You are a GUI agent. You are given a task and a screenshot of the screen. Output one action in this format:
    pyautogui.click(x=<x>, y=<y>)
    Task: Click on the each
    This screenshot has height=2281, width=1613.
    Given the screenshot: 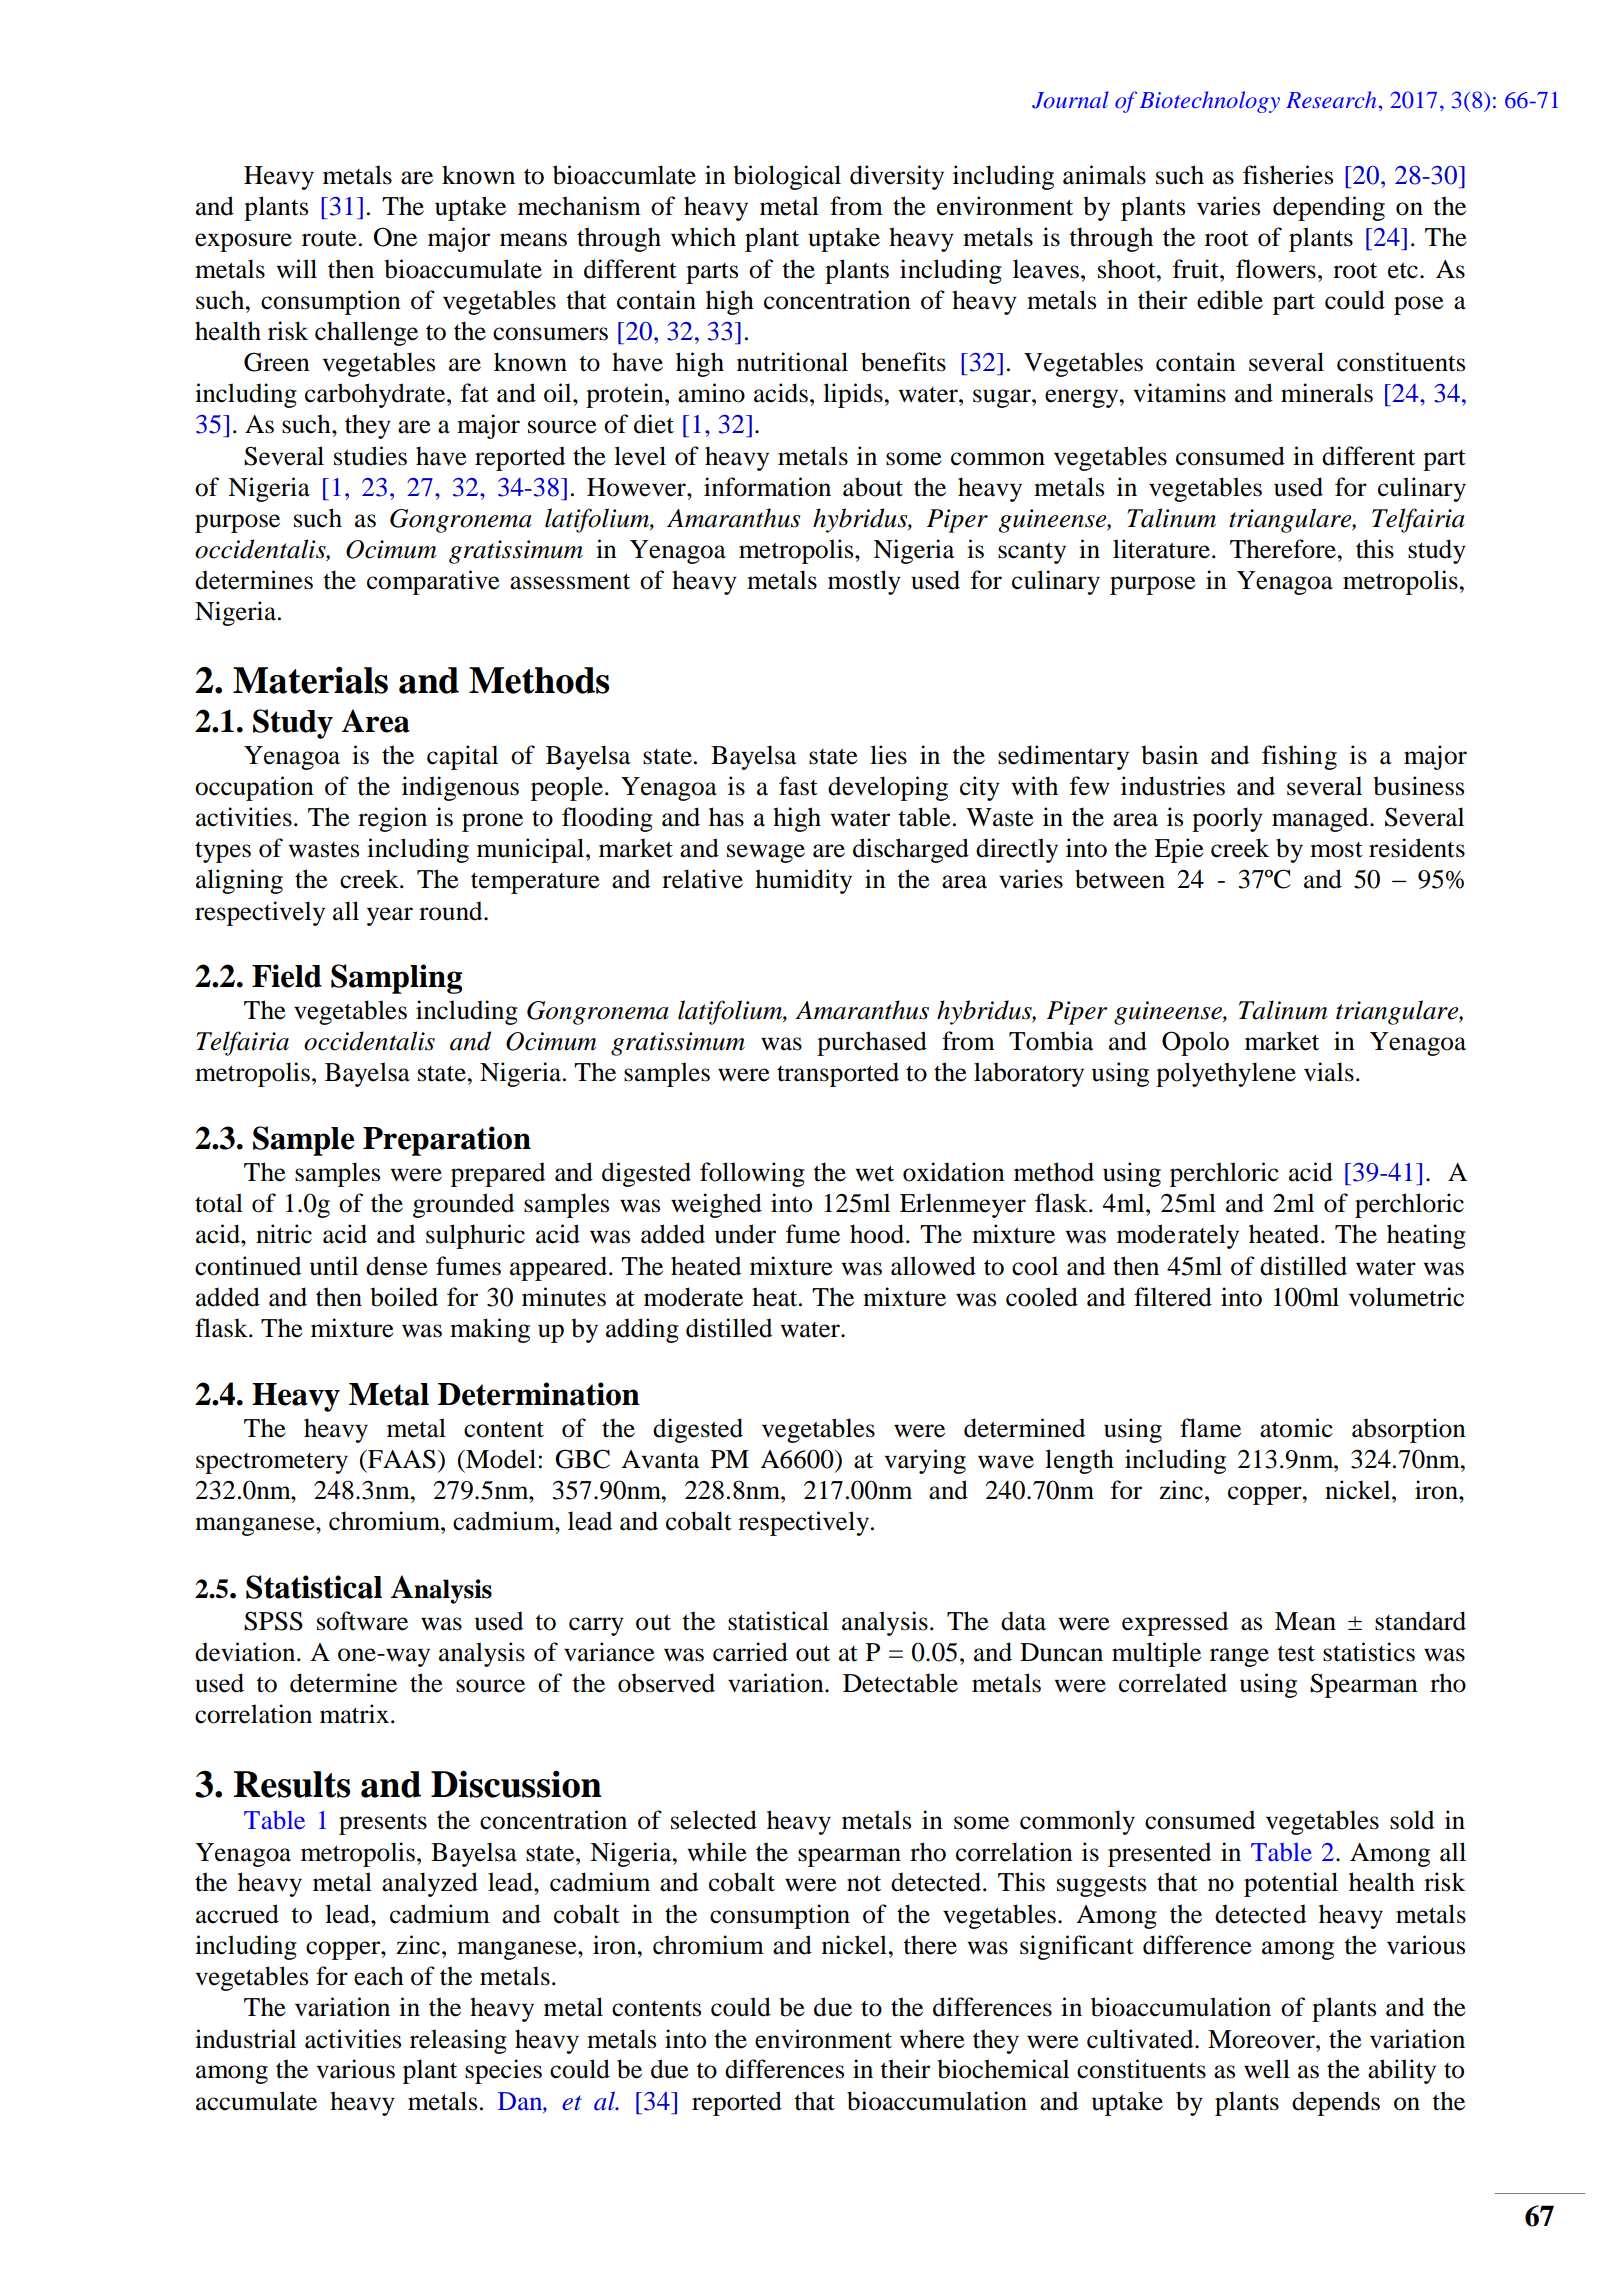 What is the action you would take?
    pyautogui.click(x=379, y=1976)
